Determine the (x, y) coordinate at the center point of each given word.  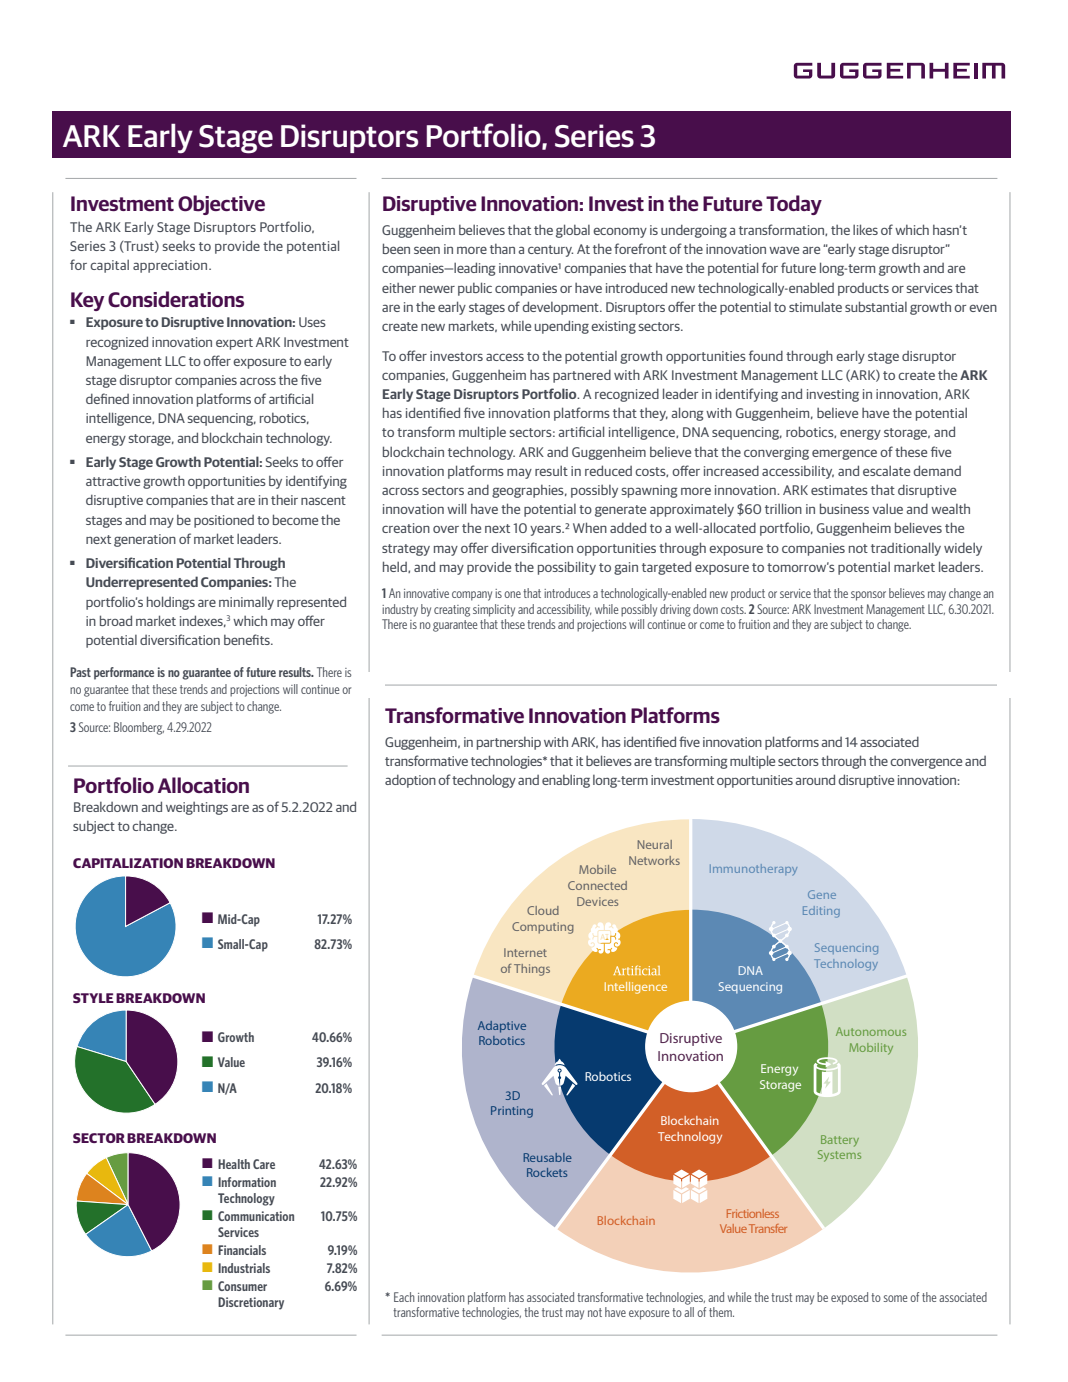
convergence (926, 763)
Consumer (242, 1286)
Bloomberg (139, 728)
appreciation (171, 266)
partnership (509, 743)
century (550, 251)
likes (865, 229)
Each (404, 1297)
